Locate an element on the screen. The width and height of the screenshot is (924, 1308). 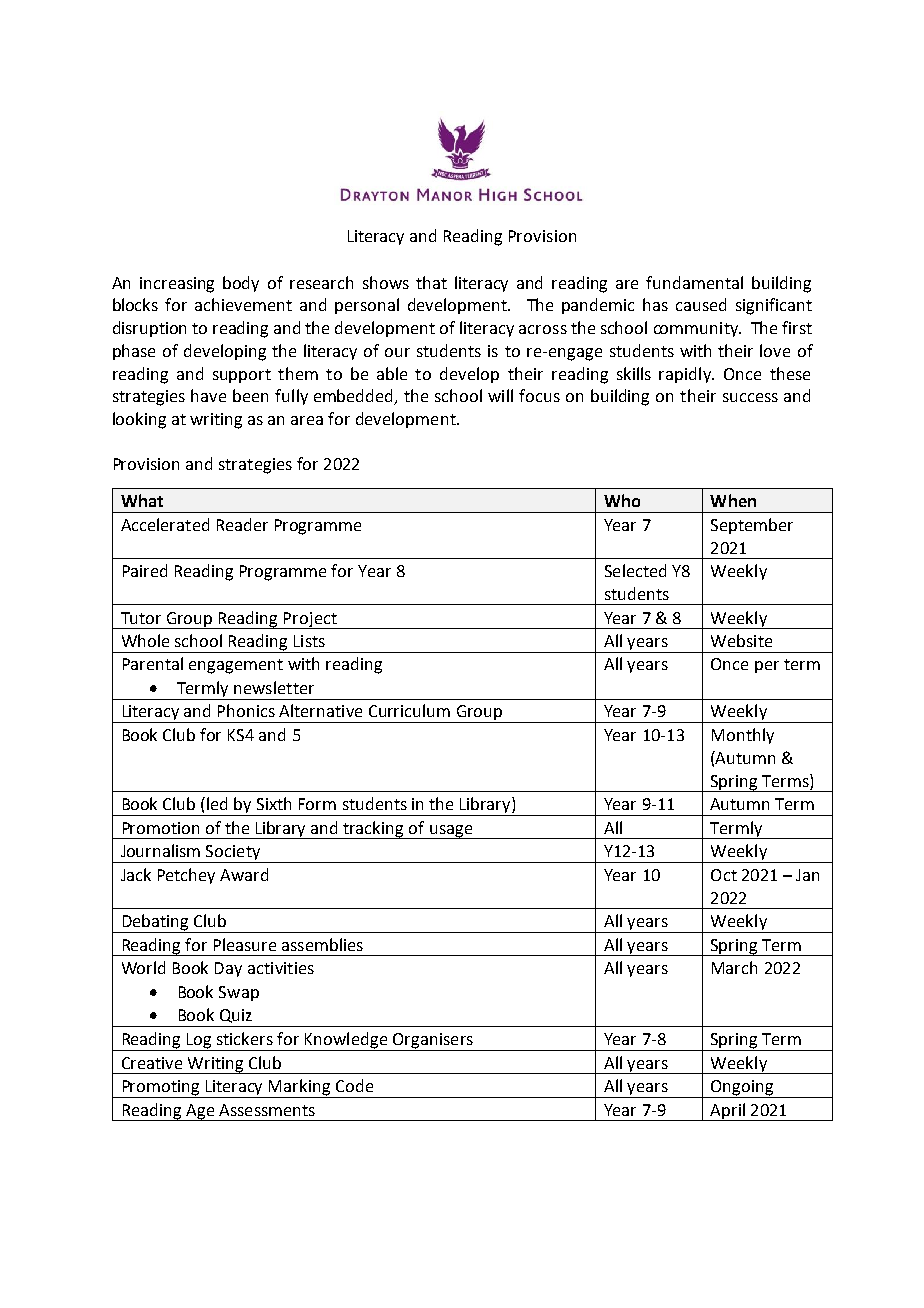
that is located at coordinates (431, 282).
